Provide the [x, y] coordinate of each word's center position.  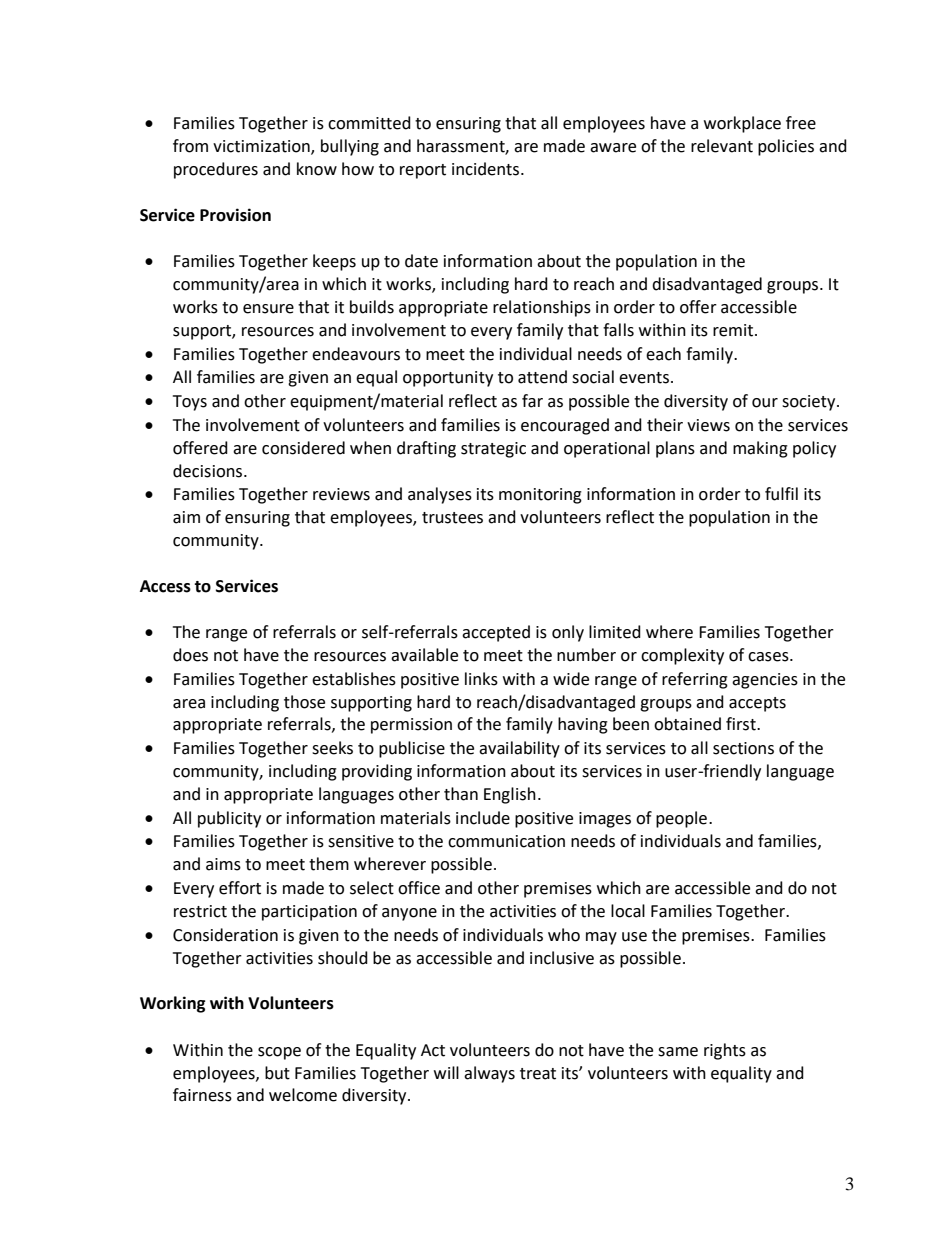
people [681, 819]
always [489, 1074]
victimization [262, 147]
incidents [487, 169]
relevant [722, 146]
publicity [229, 819]
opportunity [448, 379]
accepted [496, 633]
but [277, 1073]
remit [734, 330]
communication [506, 841]
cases [769, 657]
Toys [190, 403]
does [190, 655]
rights [725, 1051]
